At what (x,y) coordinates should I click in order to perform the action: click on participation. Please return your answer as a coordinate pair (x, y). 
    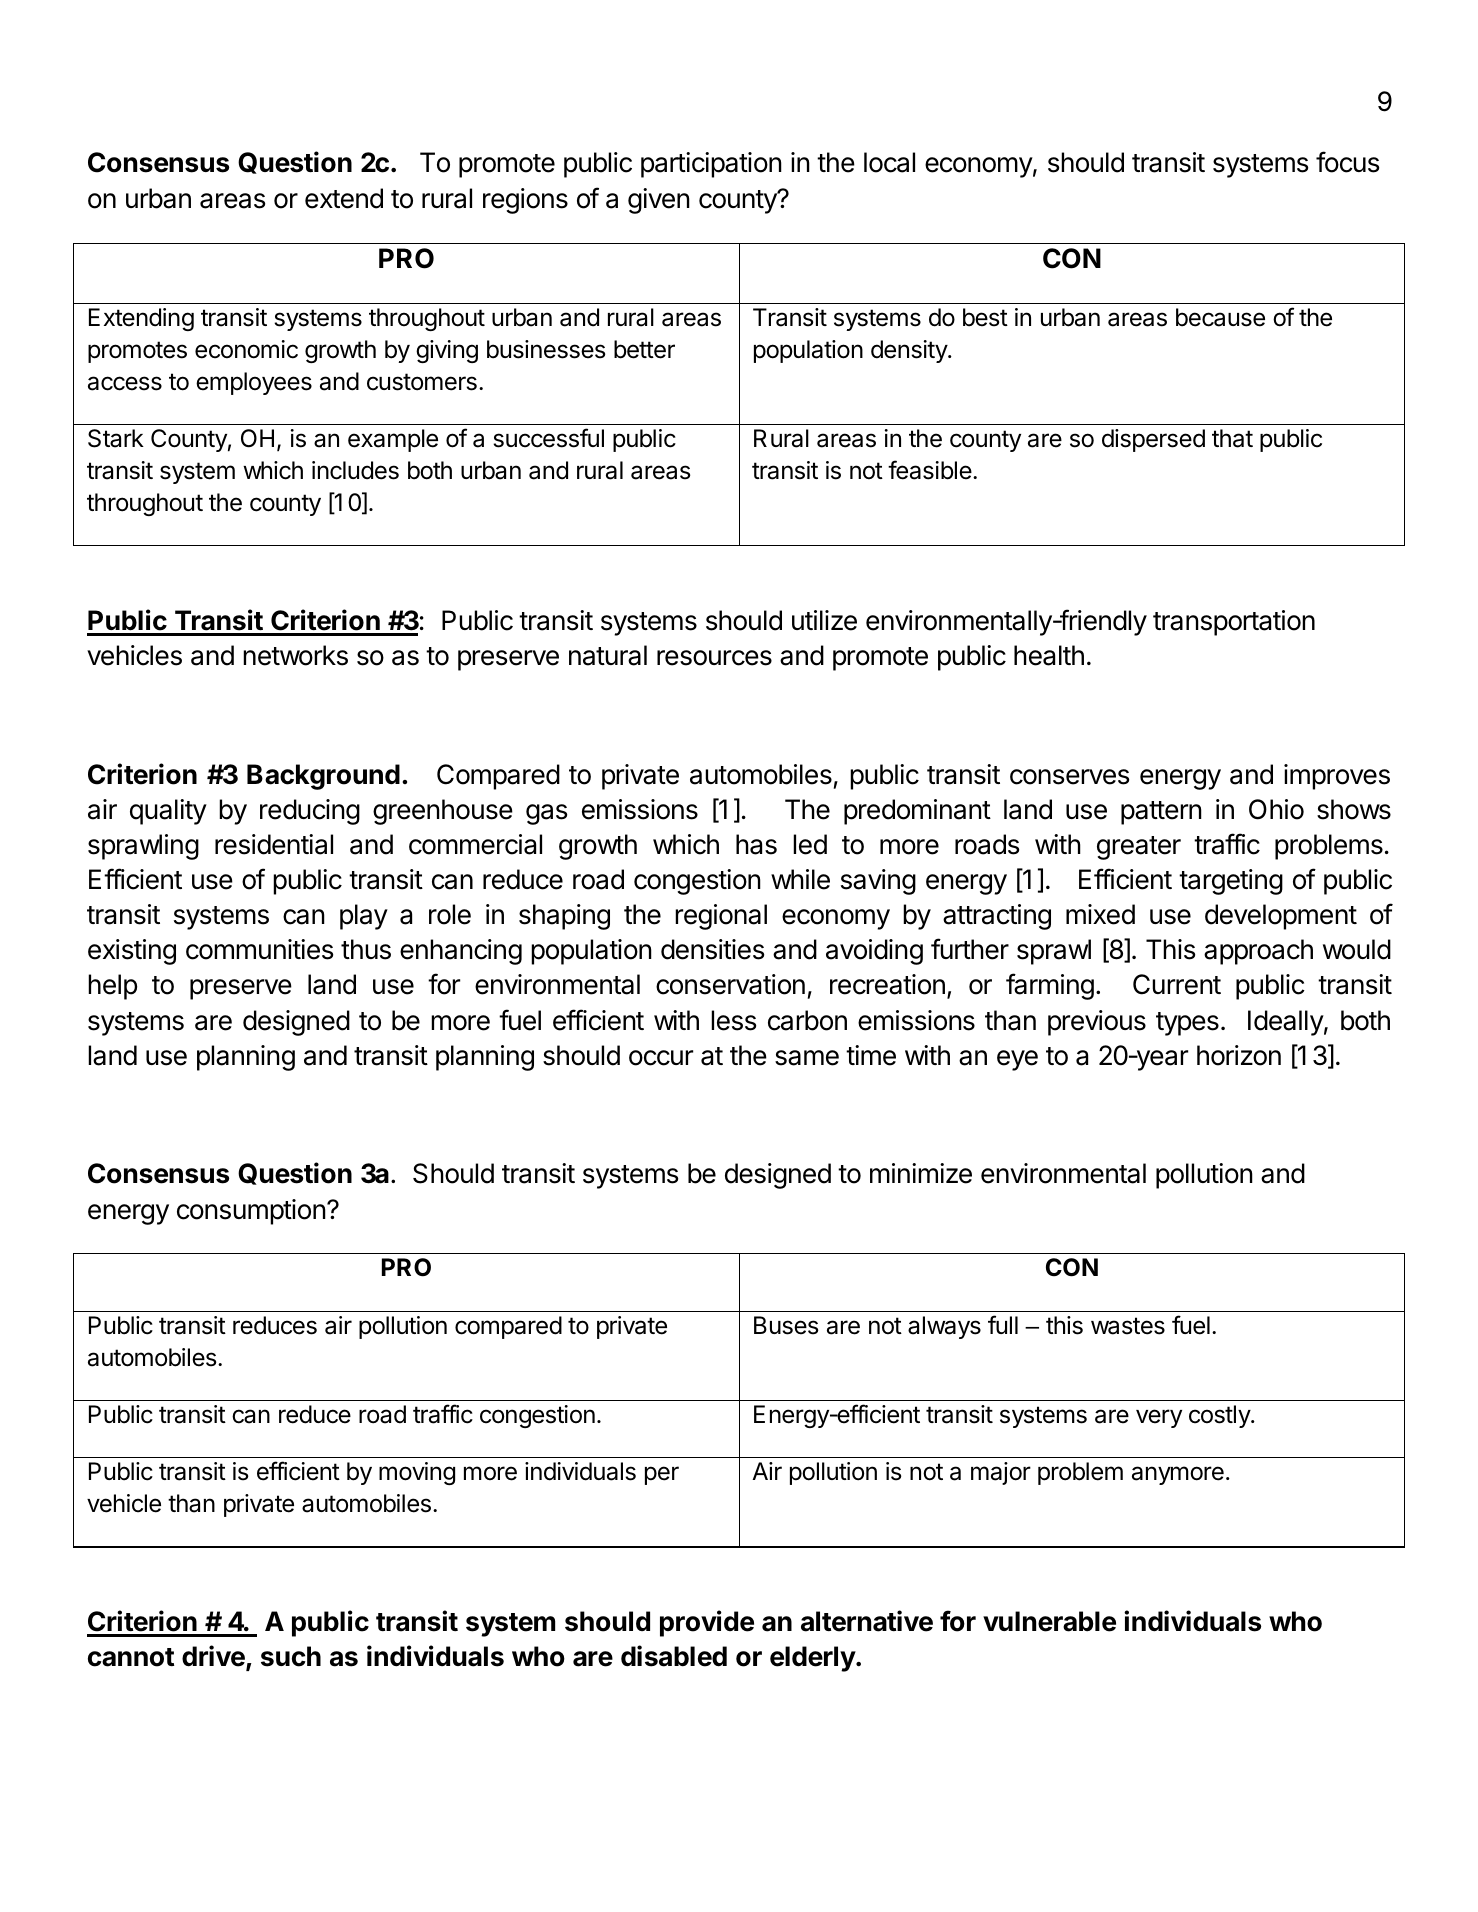
    Looking at the image, I should click on (711, 165).
